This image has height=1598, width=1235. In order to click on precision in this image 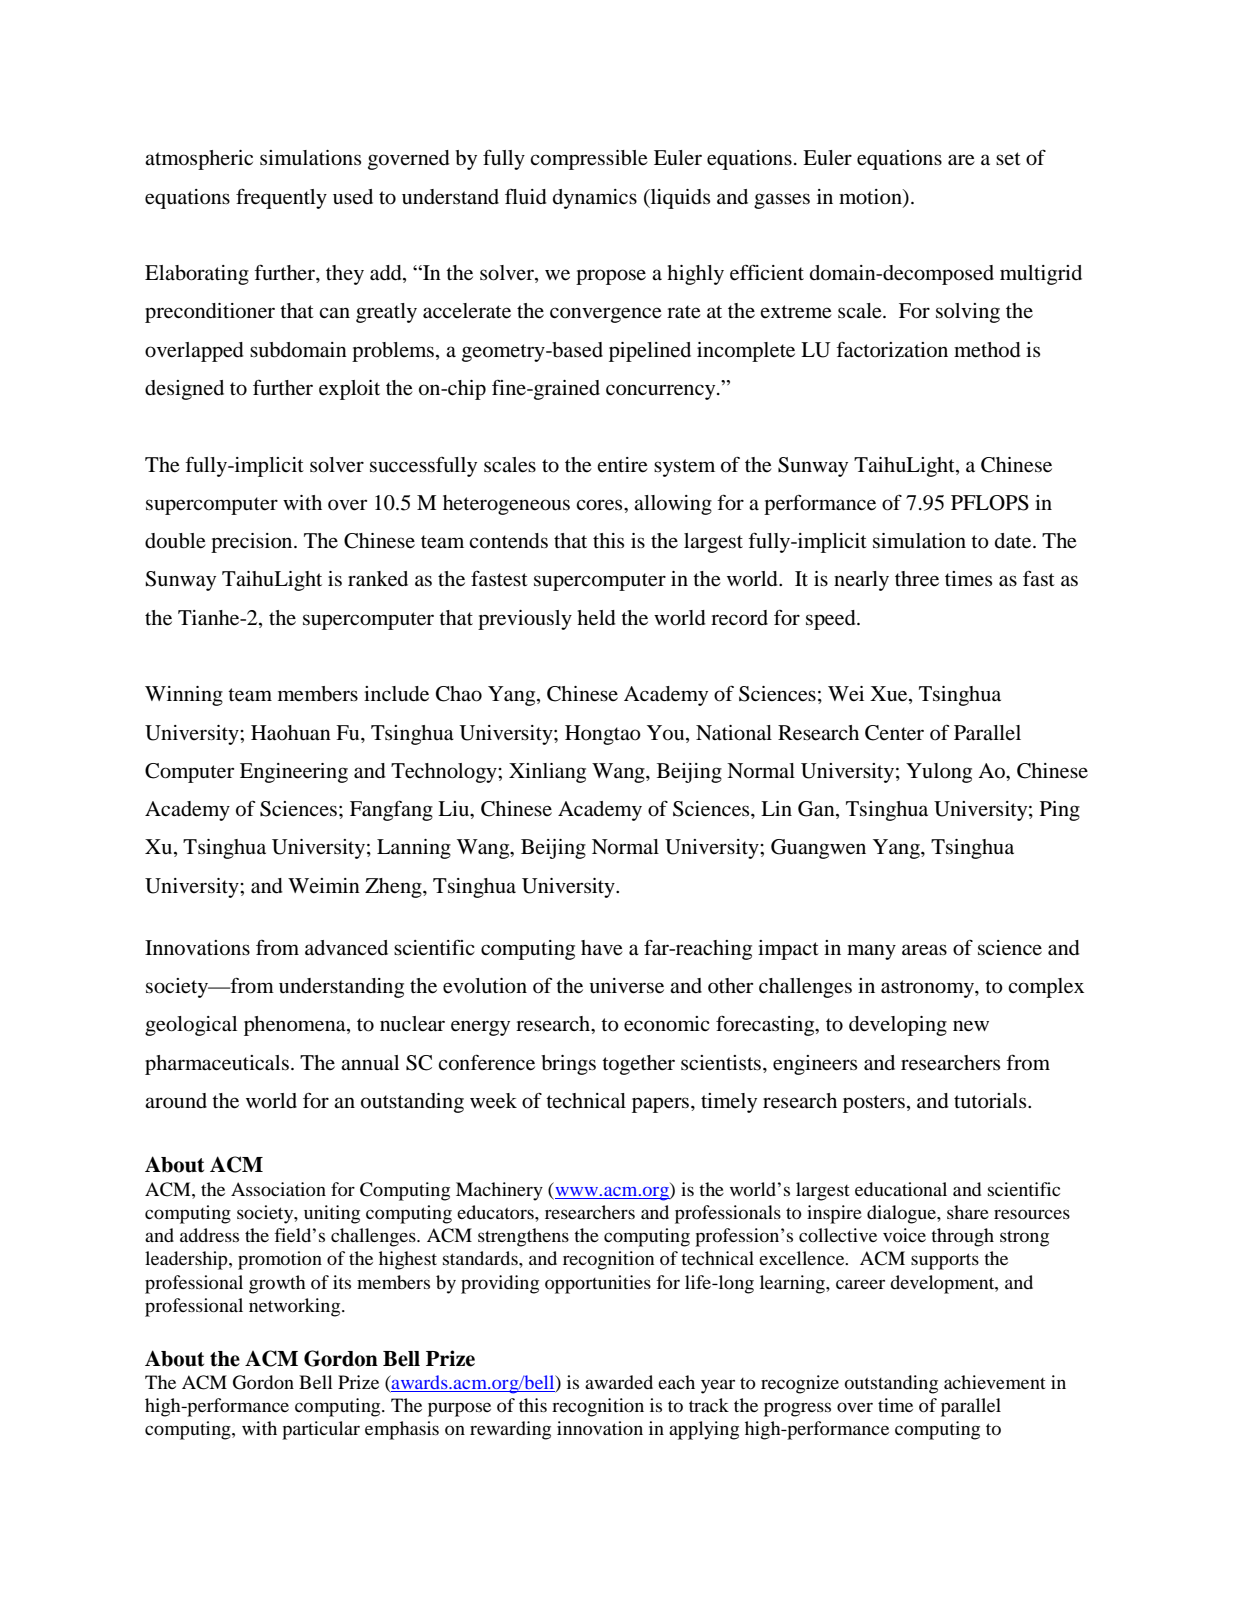, I will do `click(253, 543)`.
